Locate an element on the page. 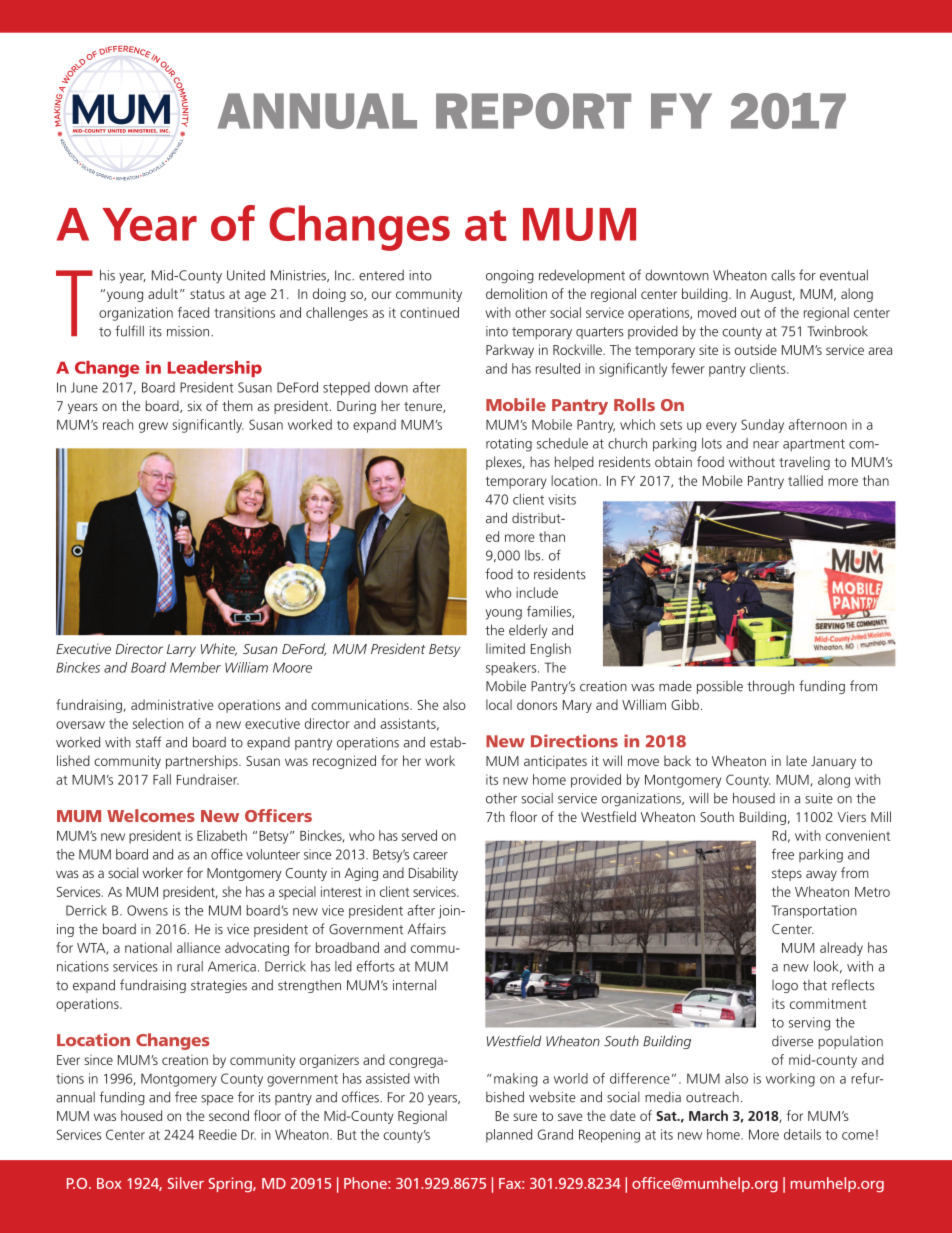  Silver is located at coordinates (186, 1183).
